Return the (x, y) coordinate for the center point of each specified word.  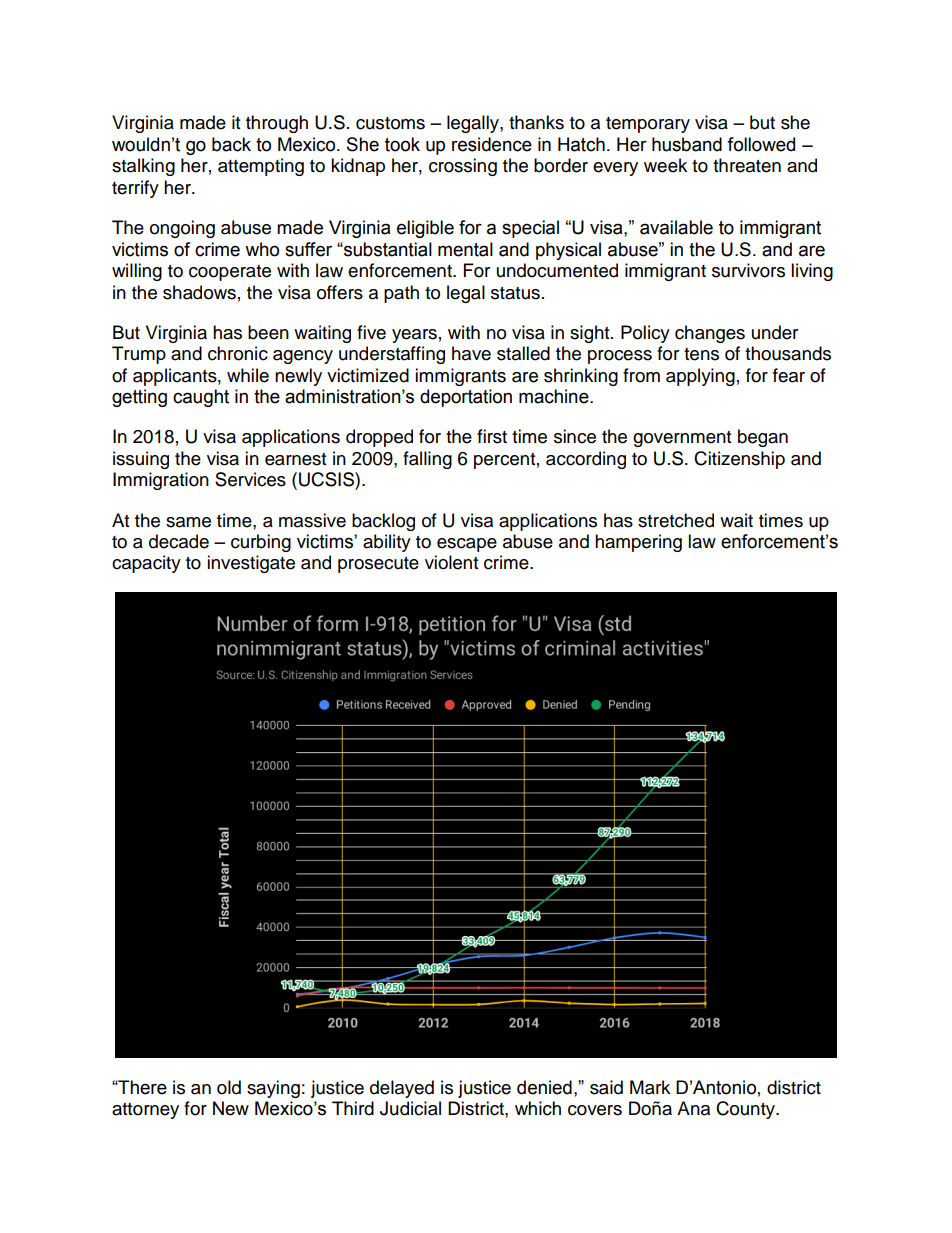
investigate (251, 564)
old (229, 1087)
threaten (747, 165)
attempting (261, 167)
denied (544, 1087)
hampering (638, 543)
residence (492, 144)
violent (451, 562)
